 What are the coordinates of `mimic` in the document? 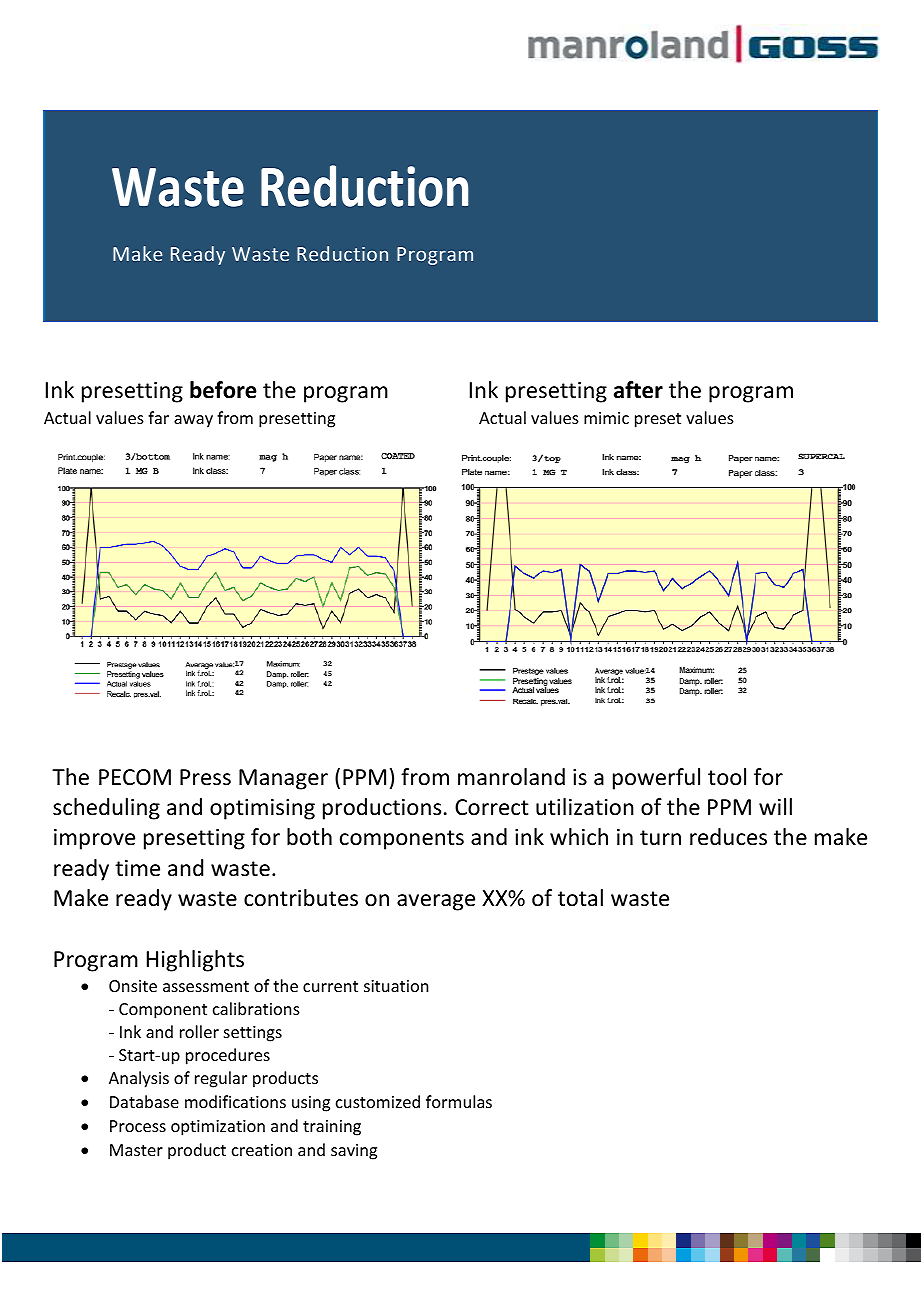 It's located at (606, 418).
